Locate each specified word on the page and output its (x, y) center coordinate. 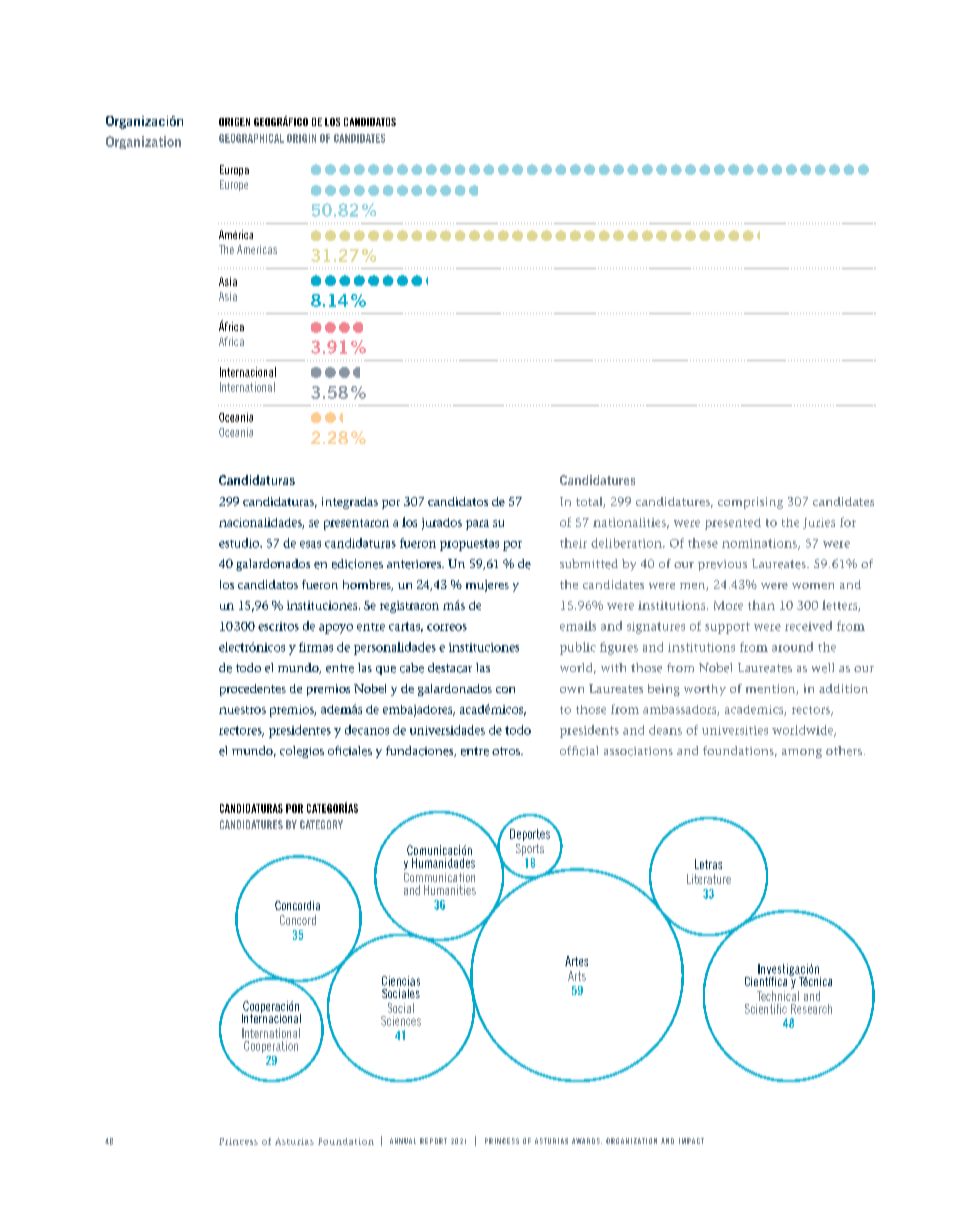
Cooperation (271, 1047)
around (792, 647)
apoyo (336, 629)
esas (310, 544)
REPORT (433, 1141)
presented (733, 524)
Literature (709, 879)
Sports (530, 850)
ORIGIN (301, 138)
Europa (234, 170)
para (477, 525)
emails (578, 626)
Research (811, 1009)
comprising (750, 503)
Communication (439, 877)
